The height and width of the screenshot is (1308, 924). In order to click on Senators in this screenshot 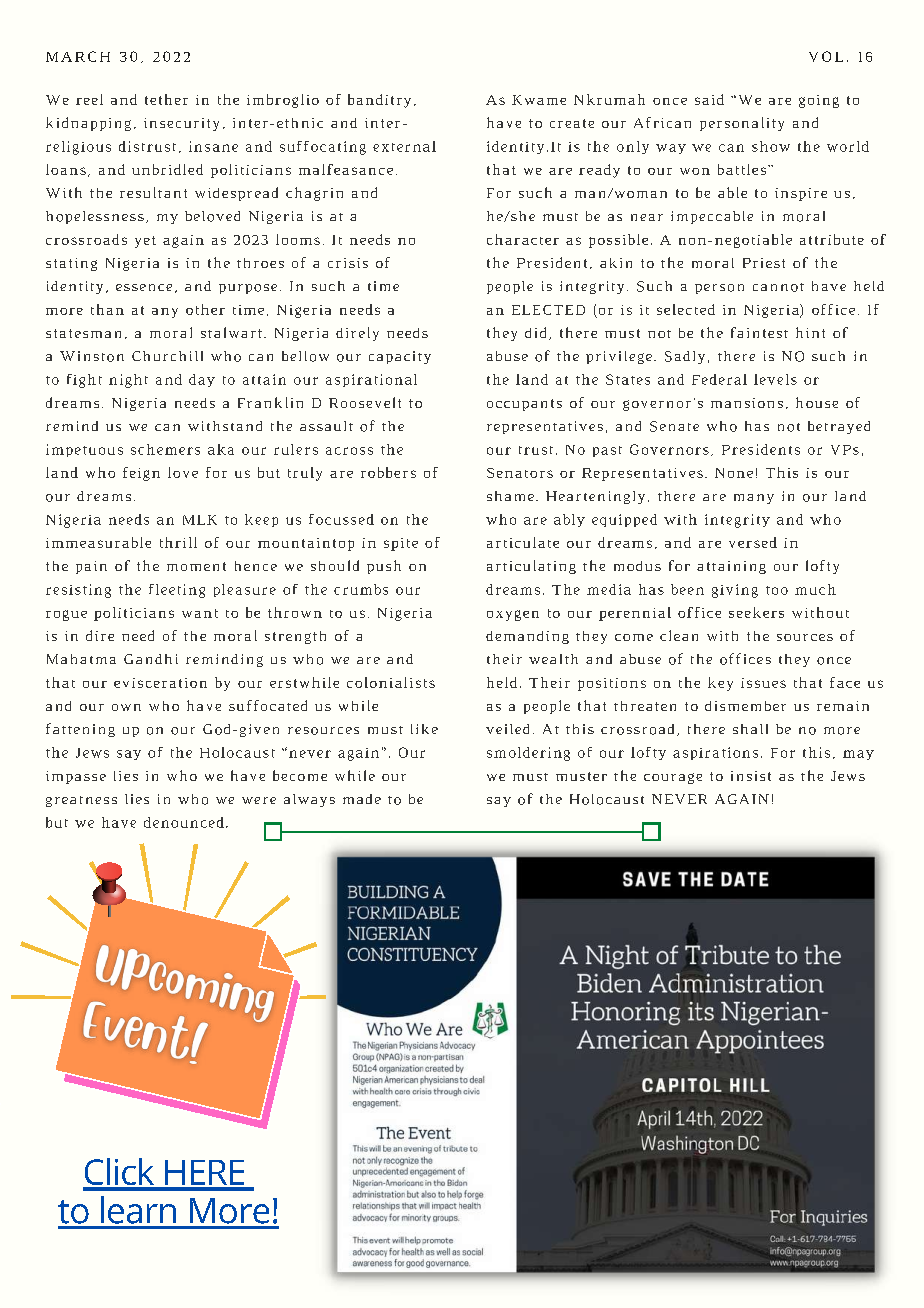, I will do `click(520, 473)`.
